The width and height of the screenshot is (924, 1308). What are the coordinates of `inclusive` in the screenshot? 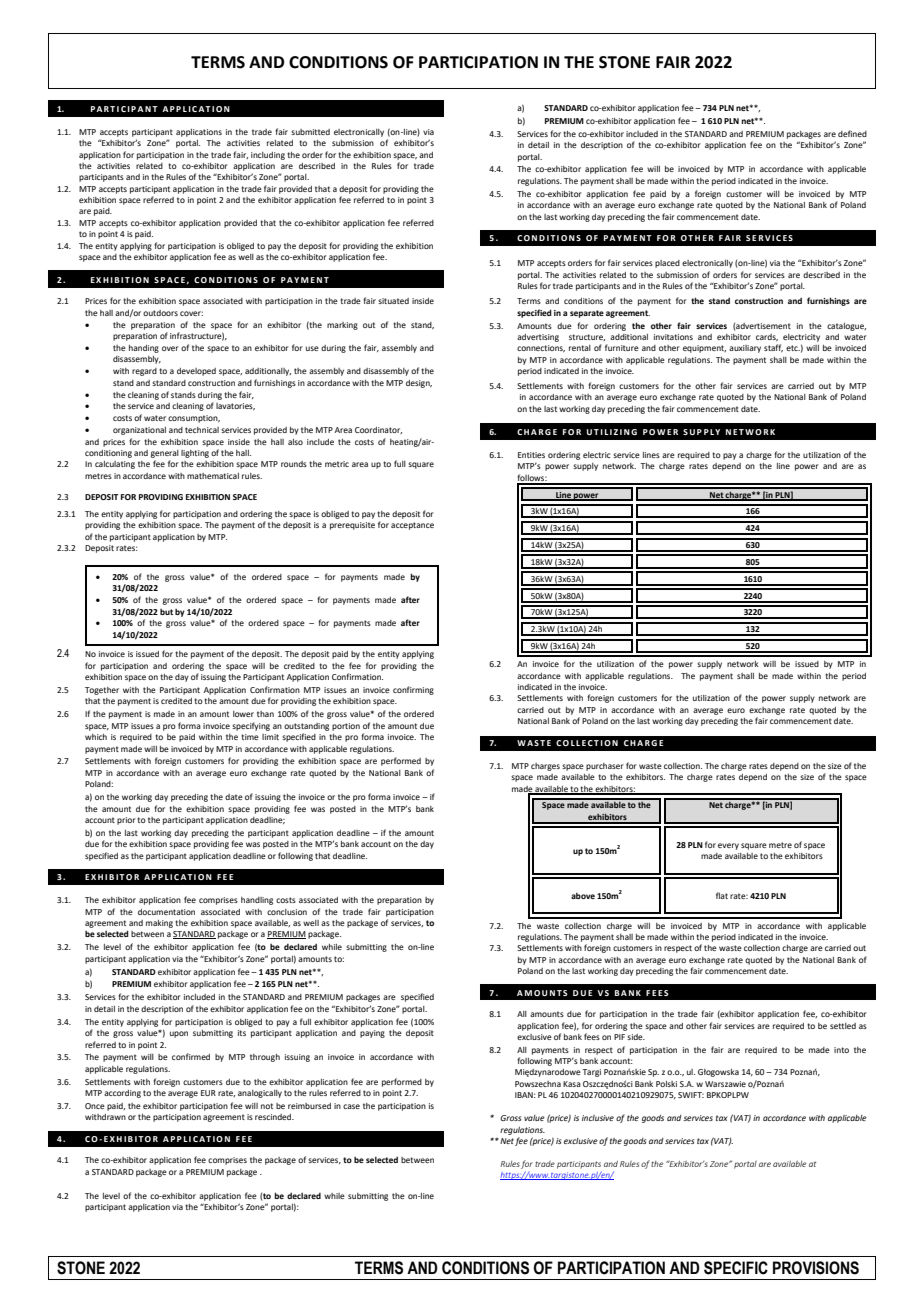 It's located at (598, 1118).
